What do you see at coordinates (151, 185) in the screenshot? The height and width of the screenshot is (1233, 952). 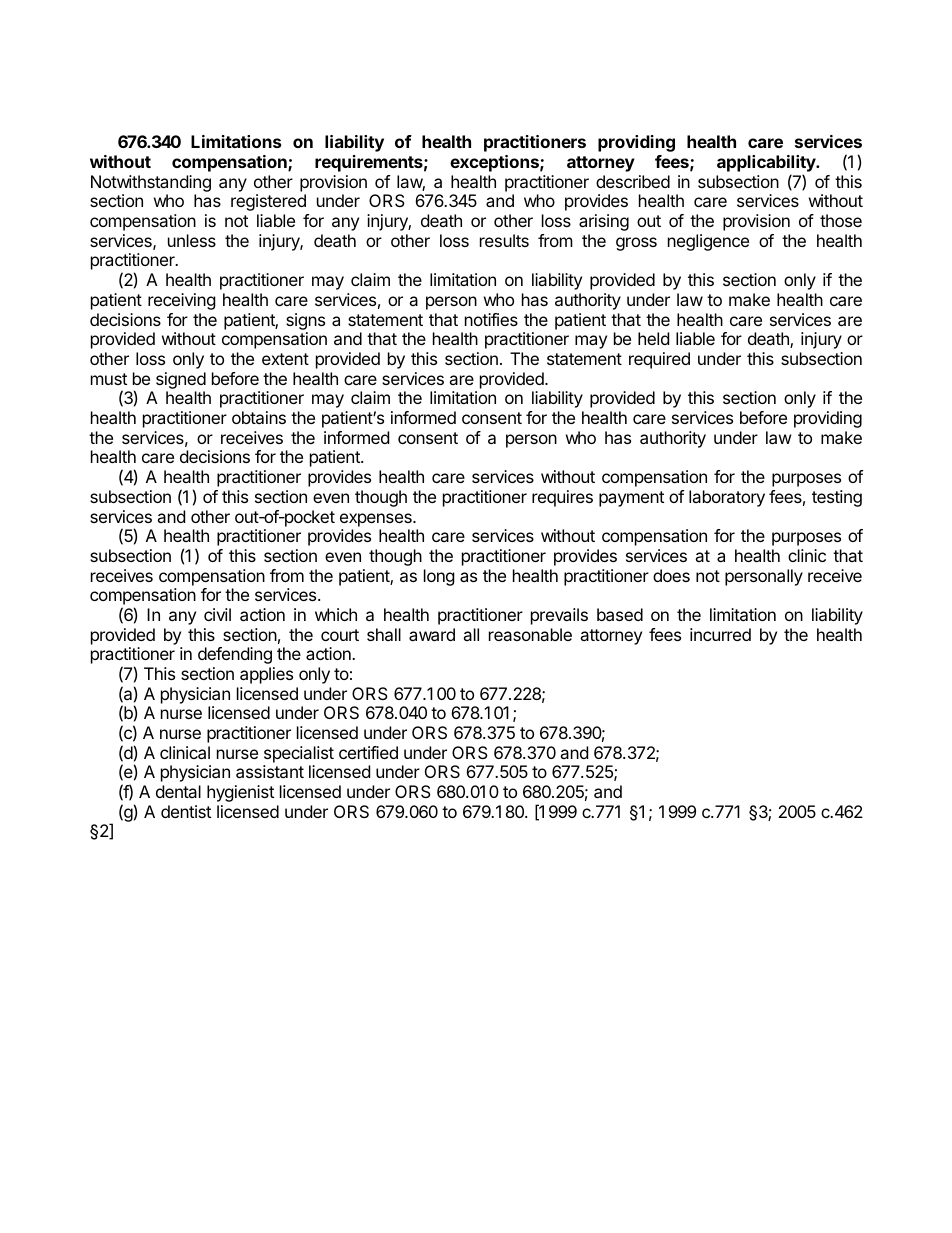 I see `Notwithstanding` at bounding box center [151, 185].
